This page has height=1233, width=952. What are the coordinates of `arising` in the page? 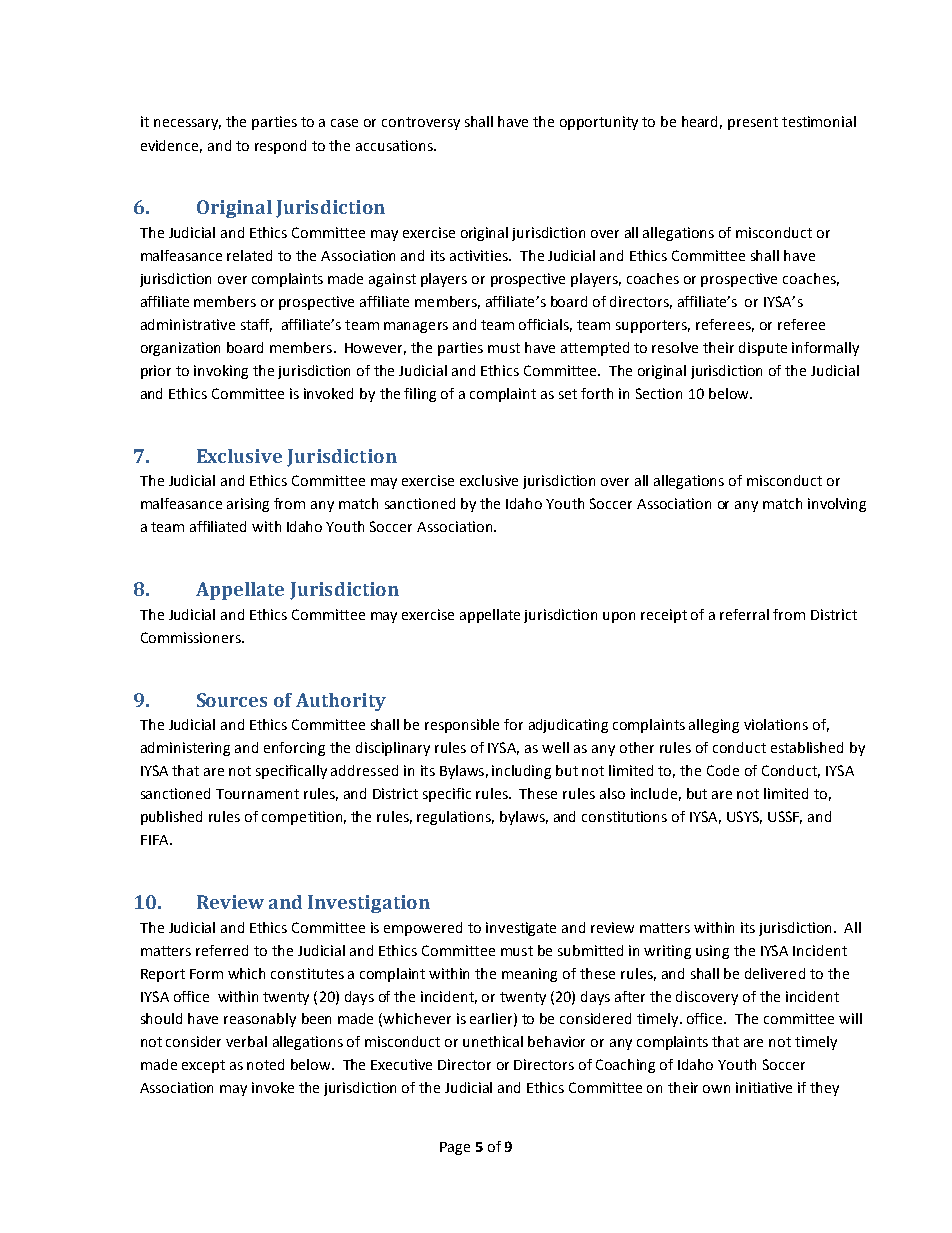 It's located at (248, 505).
